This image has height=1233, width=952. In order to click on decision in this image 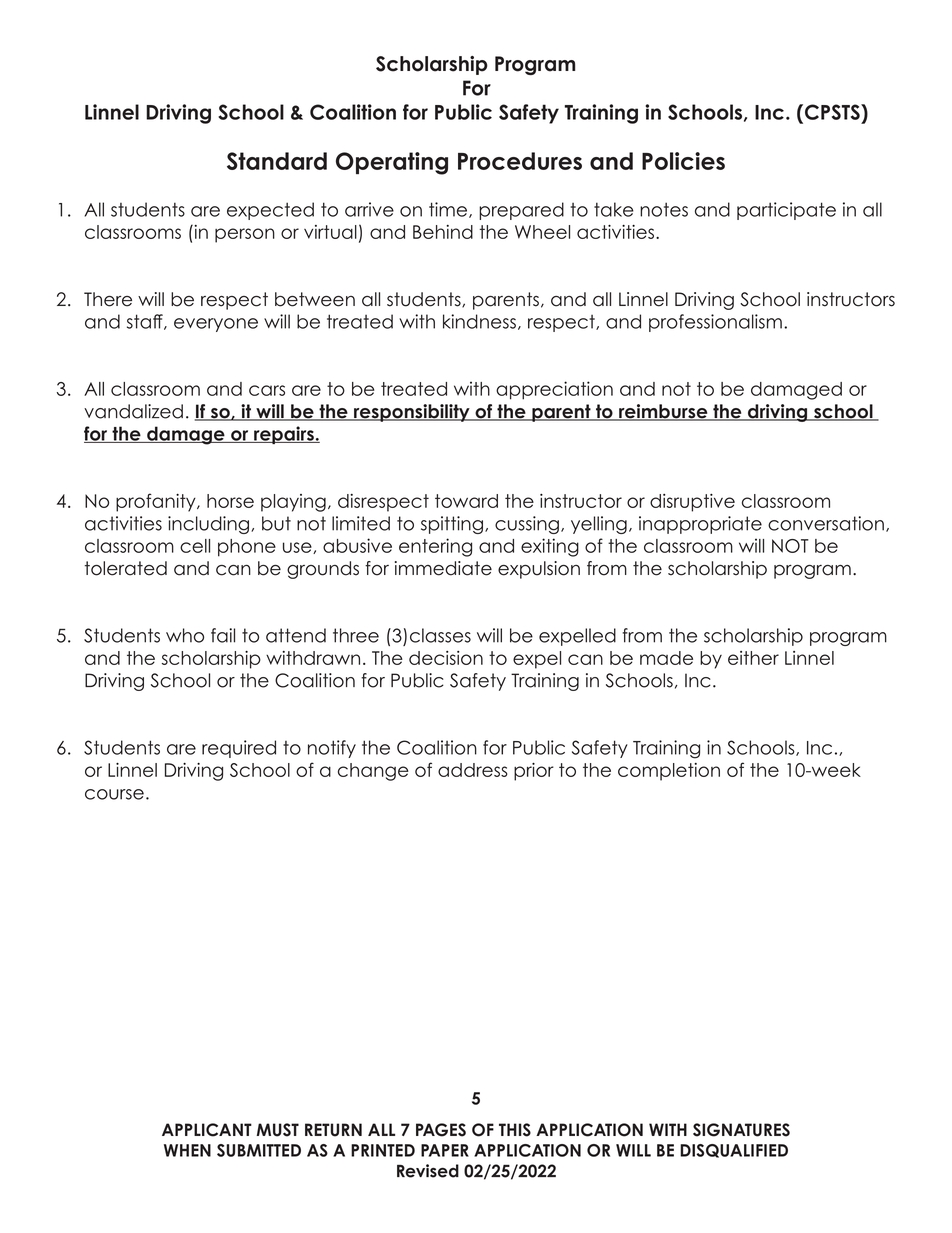, I will do `click(446, 658)`.
